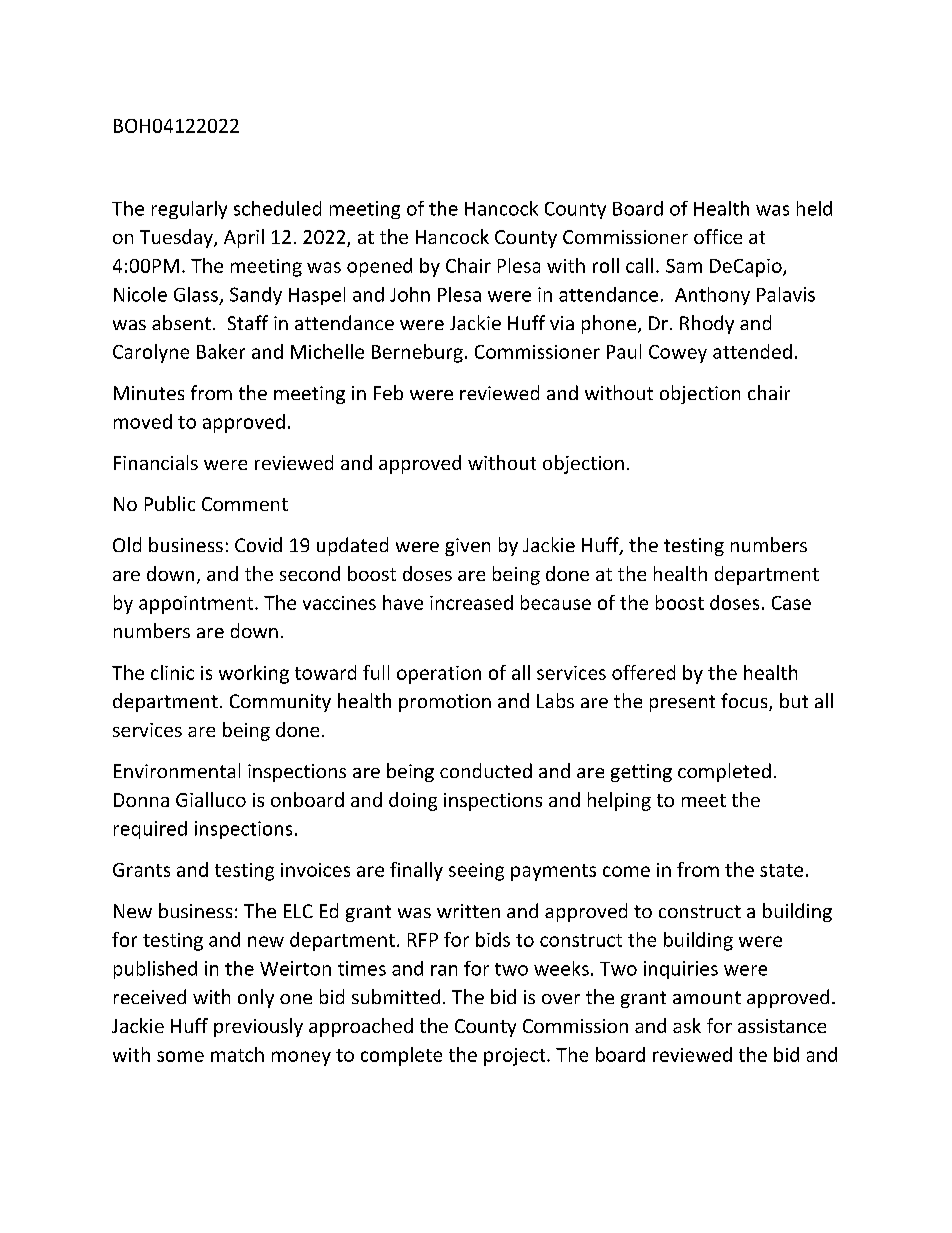 The height and width of the screenshot is (1233, 952). I want to click on opened, so click(379, 267).
